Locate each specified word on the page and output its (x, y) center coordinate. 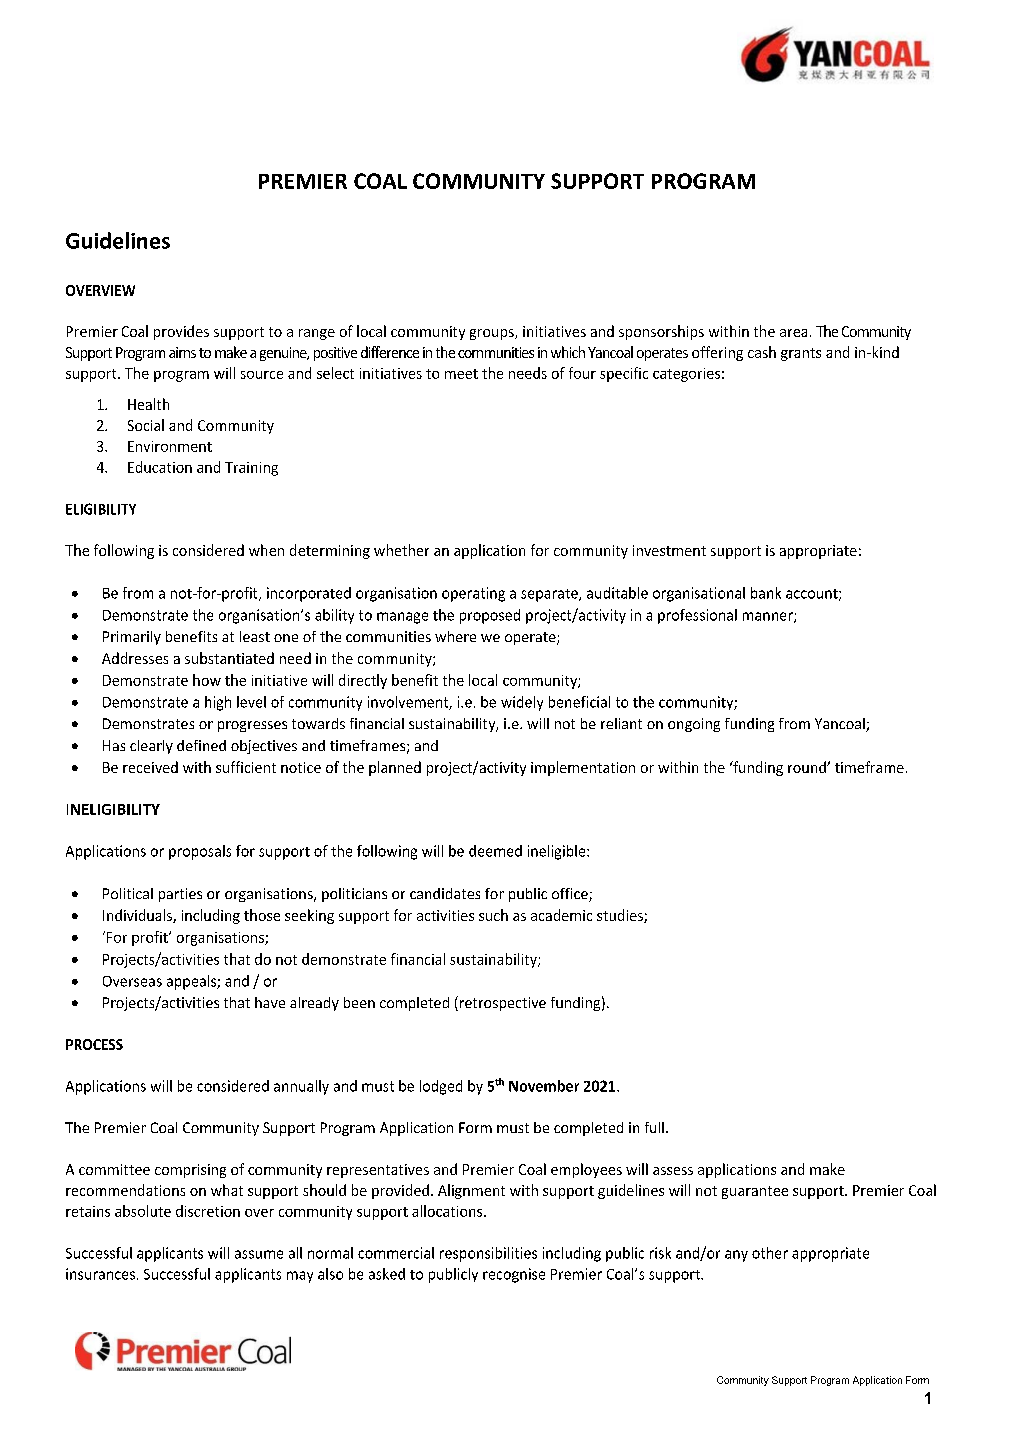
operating (473, 594)
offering (717, 353)
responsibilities (488, 1254)
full (654, 1127)
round (808, 767)
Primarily (132, 638)
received (150, 767)
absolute (143, 1211)
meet (461, 374)
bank (766, 593)
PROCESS (94, 1044)
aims (182, 352)
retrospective (501, 1003)
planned (395, 768)
